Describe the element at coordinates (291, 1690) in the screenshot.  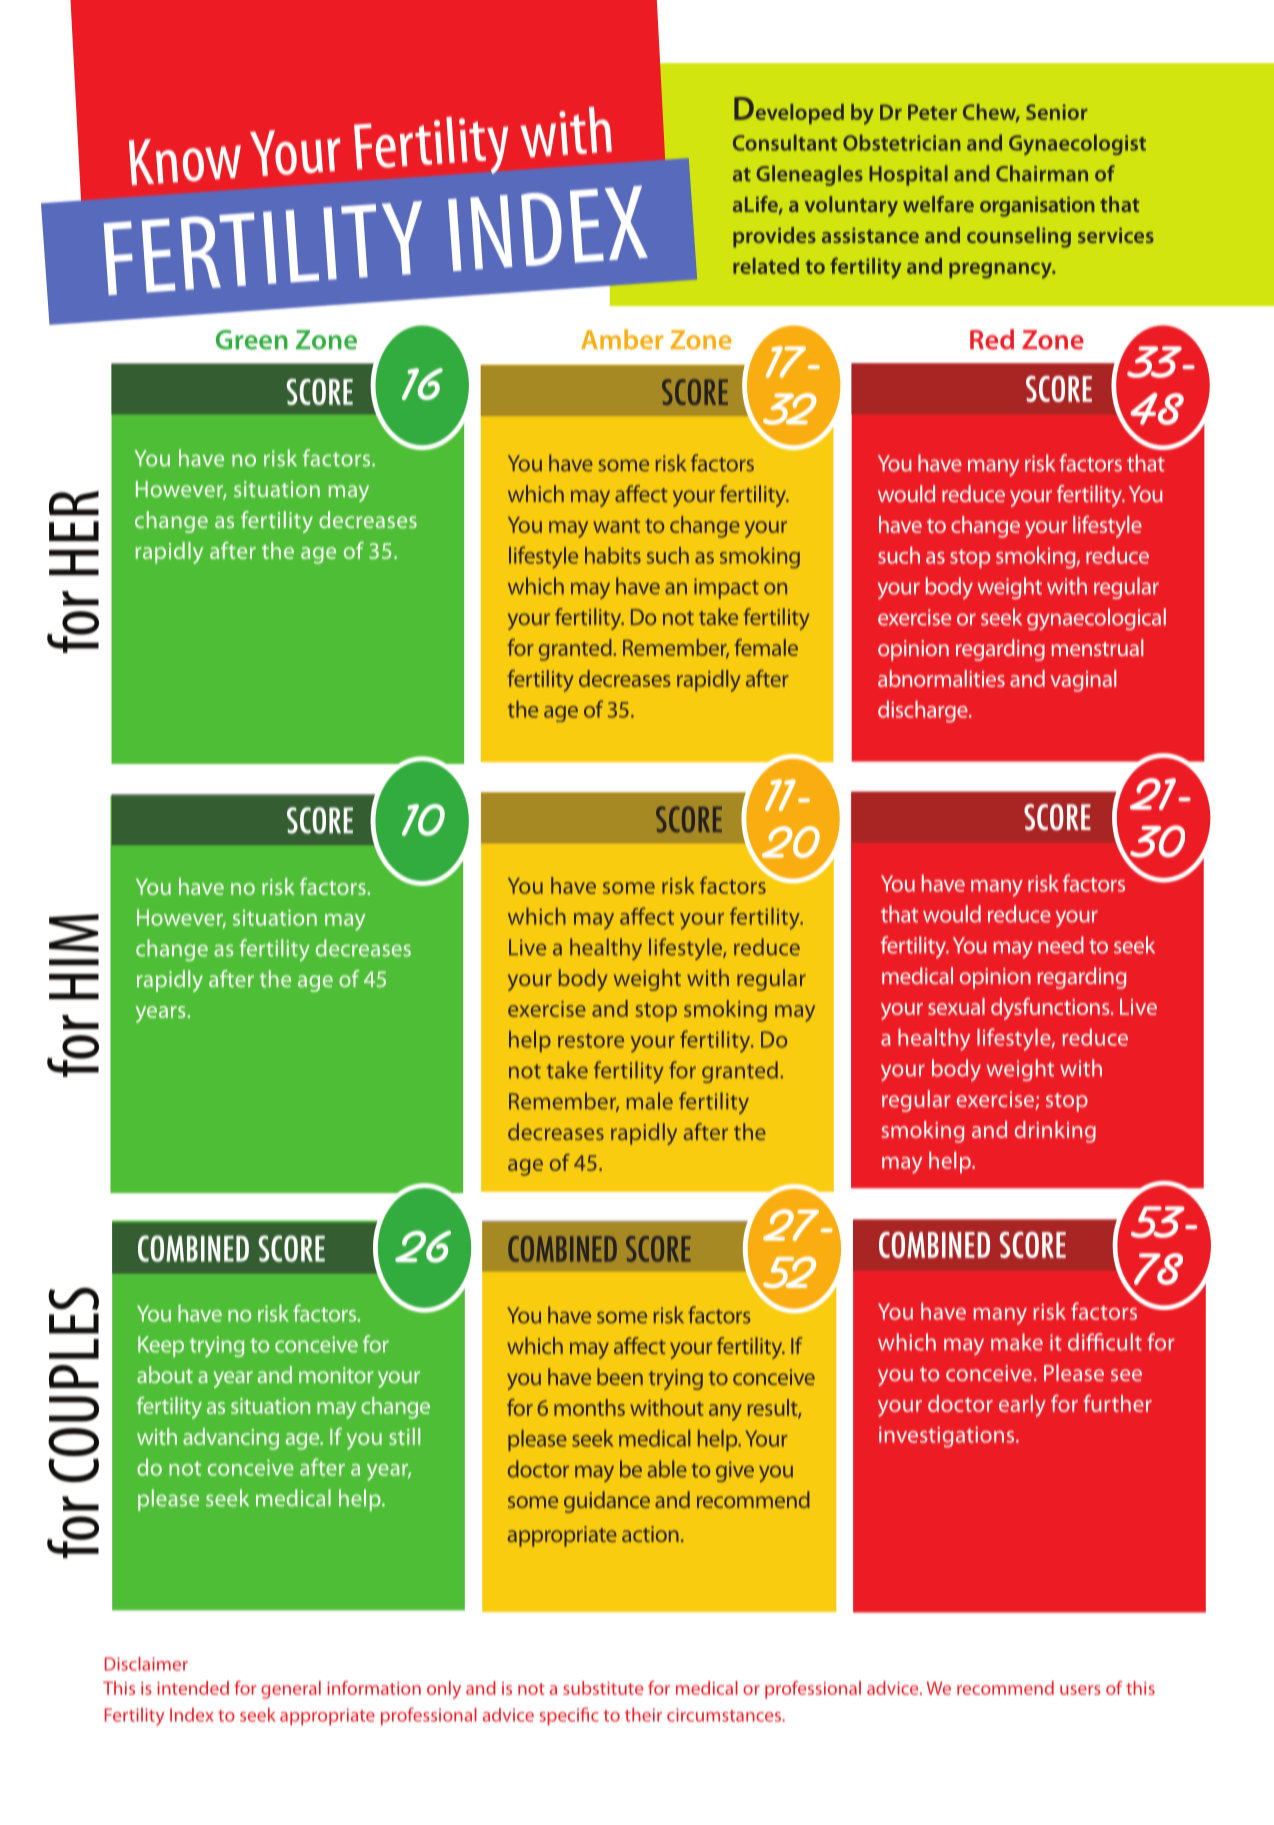
I see `general` at that location.
